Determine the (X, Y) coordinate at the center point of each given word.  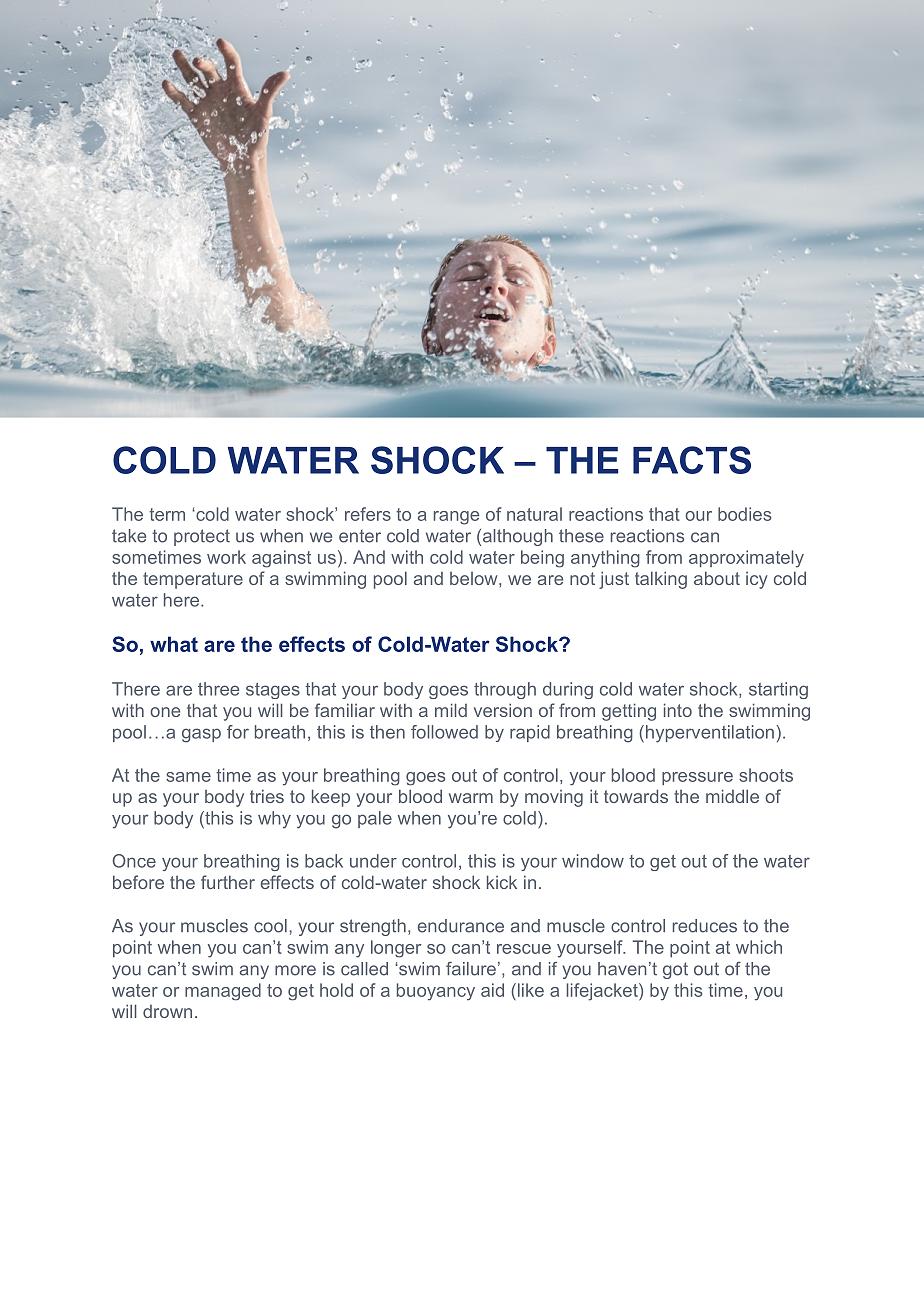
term (167, 514)
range (456, 518)
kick (502, 882)
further (228, 882)
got (675, 970)
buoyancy (436, 992)
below (475, 578)
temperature (193, 580)
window (593, 861)
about (717, 578)
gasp (201, 735)
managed (223, 992)
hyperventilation (710, 734)
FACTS (692, 460)
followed (444, 732)
